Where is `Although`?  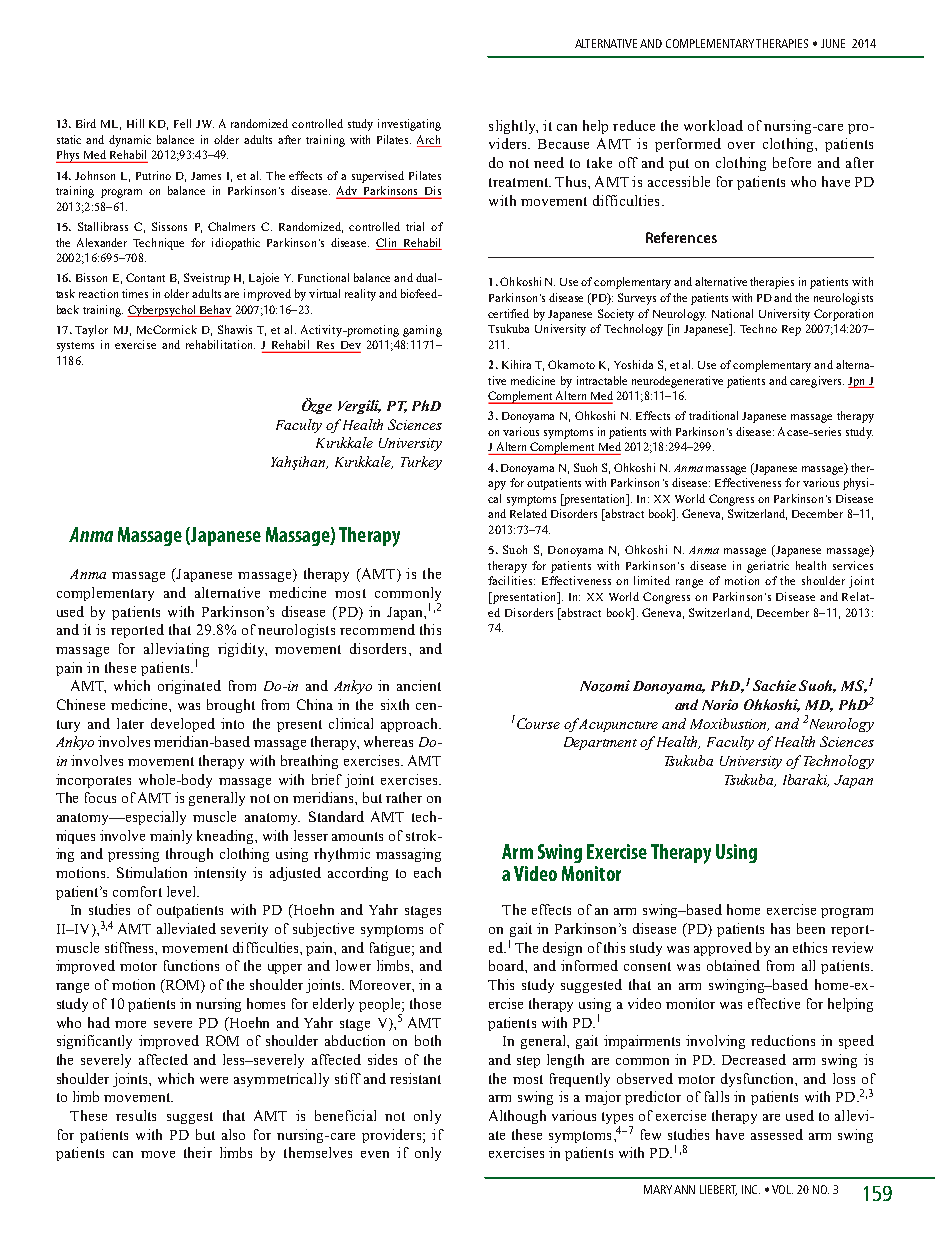 Although is located at coordinates (517, 1117).
